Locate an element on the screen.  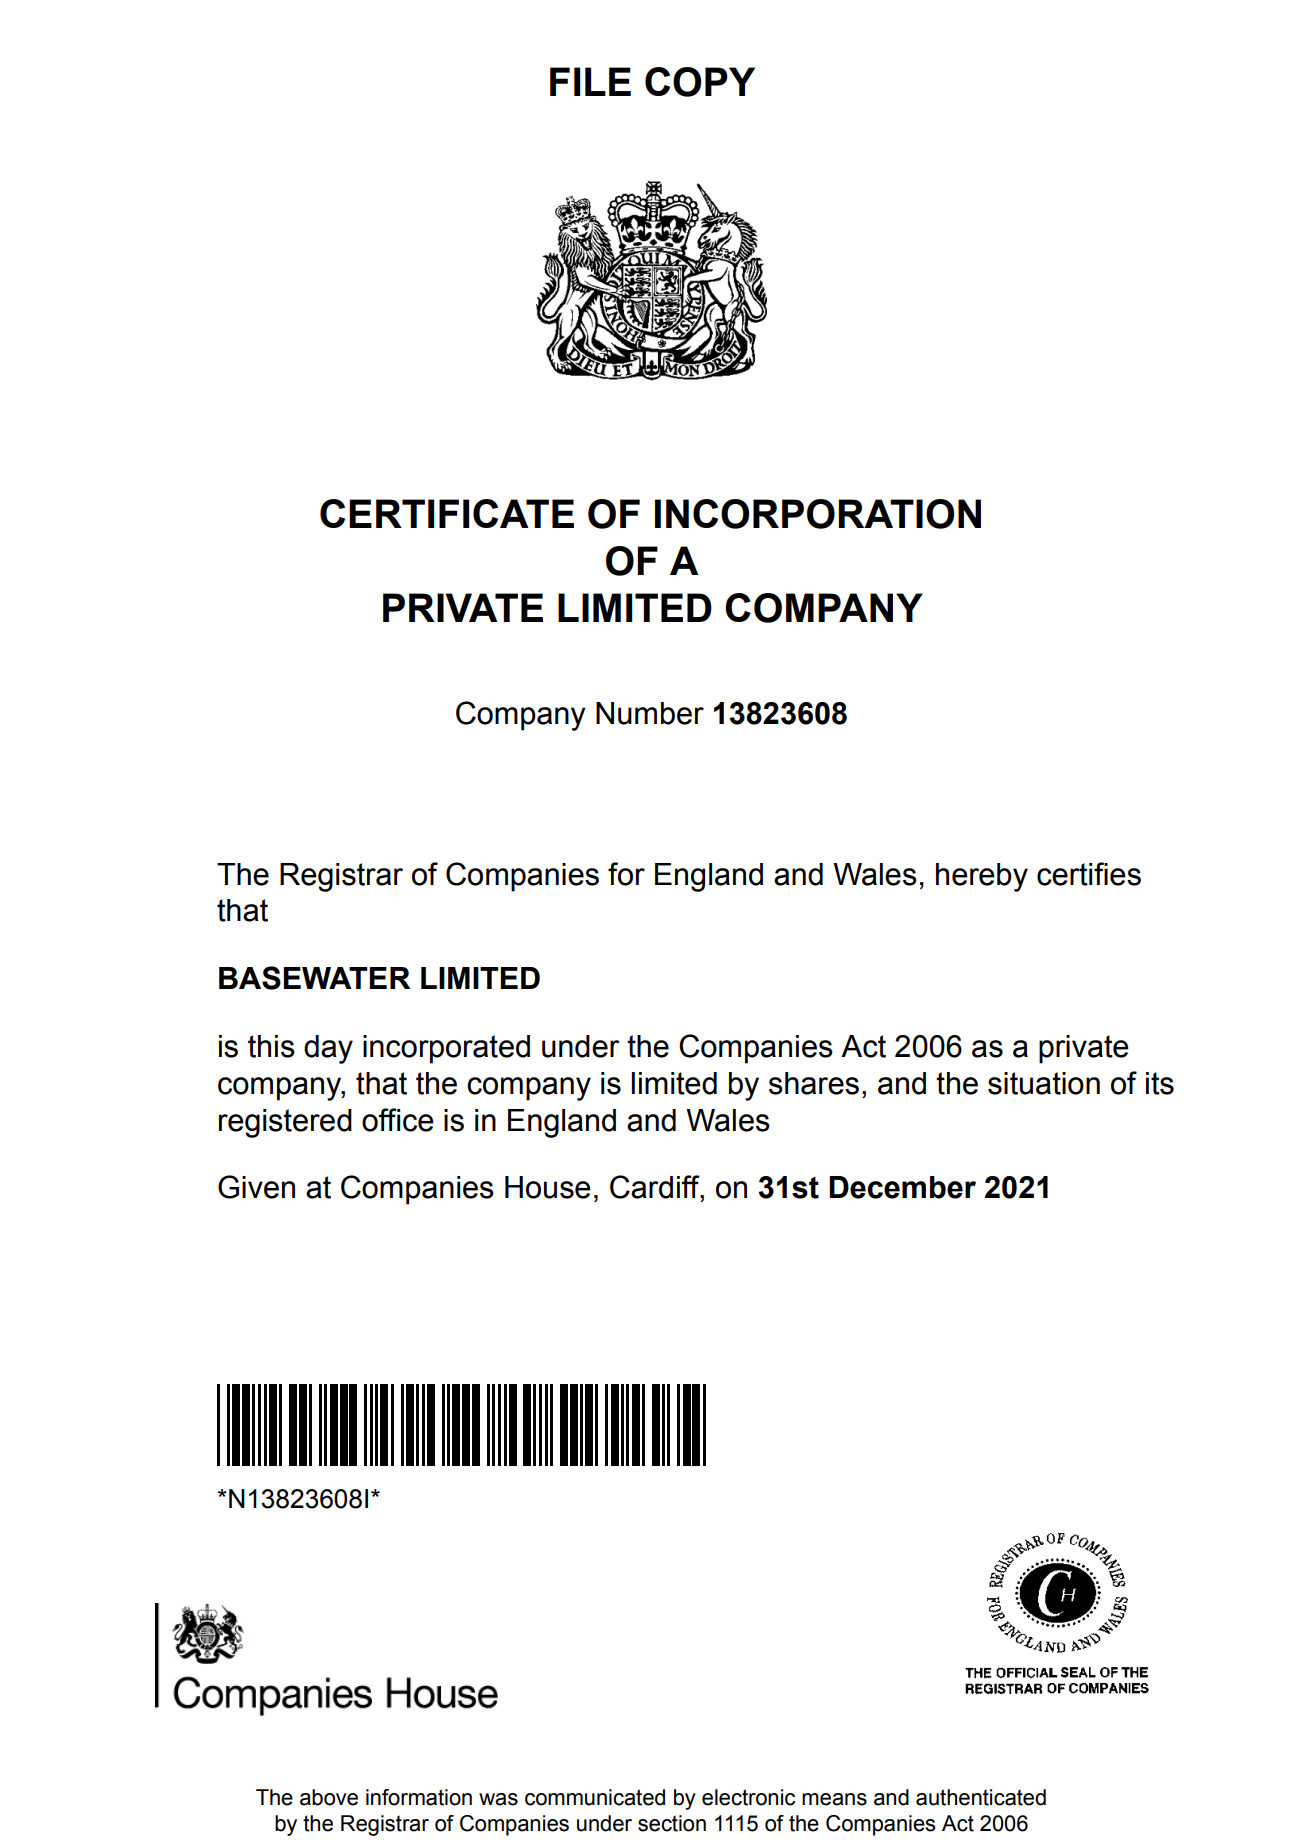
its is located at coordinates (1160, 1083).
